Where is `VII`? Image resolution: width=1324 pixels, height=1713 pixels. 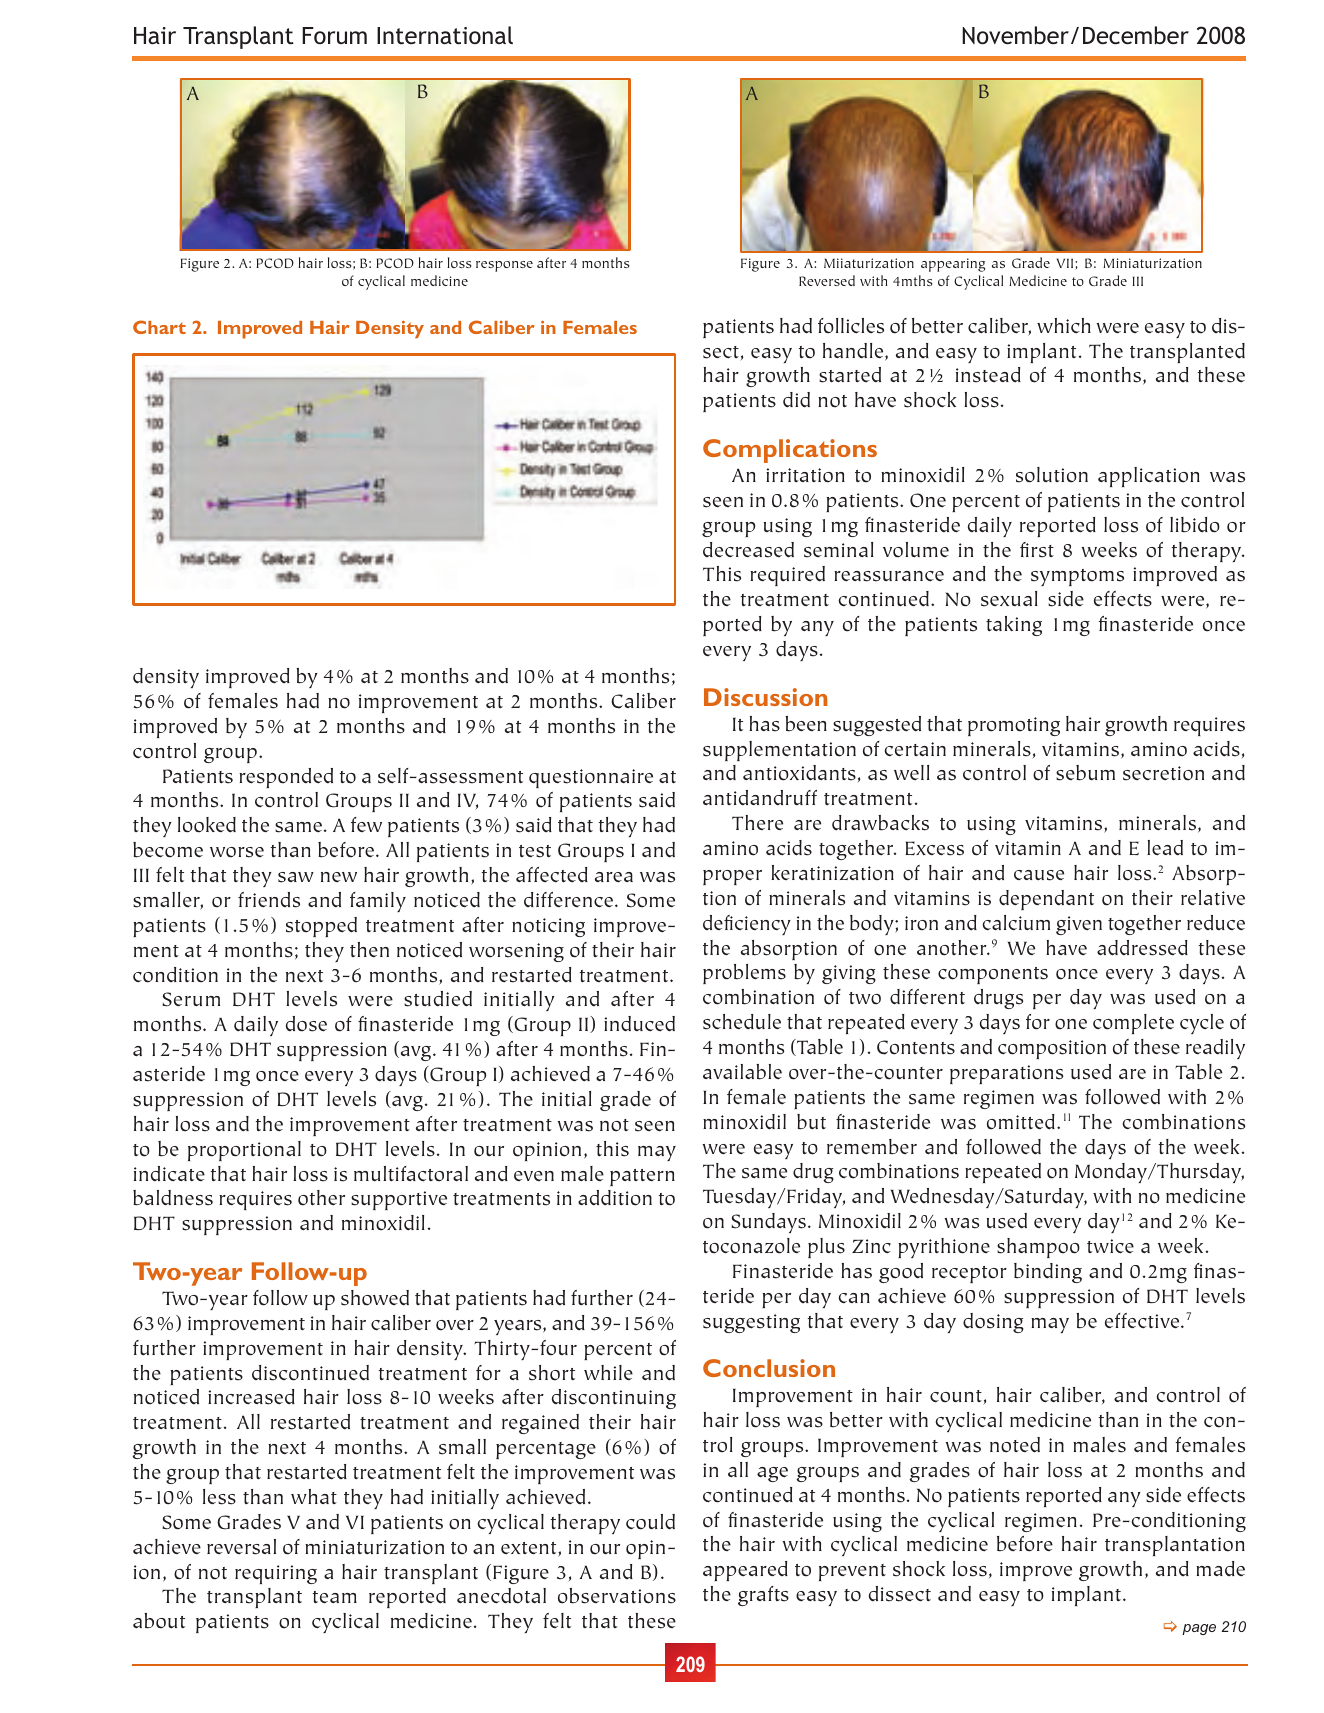
VII is located at coordinates (1066, 264).
